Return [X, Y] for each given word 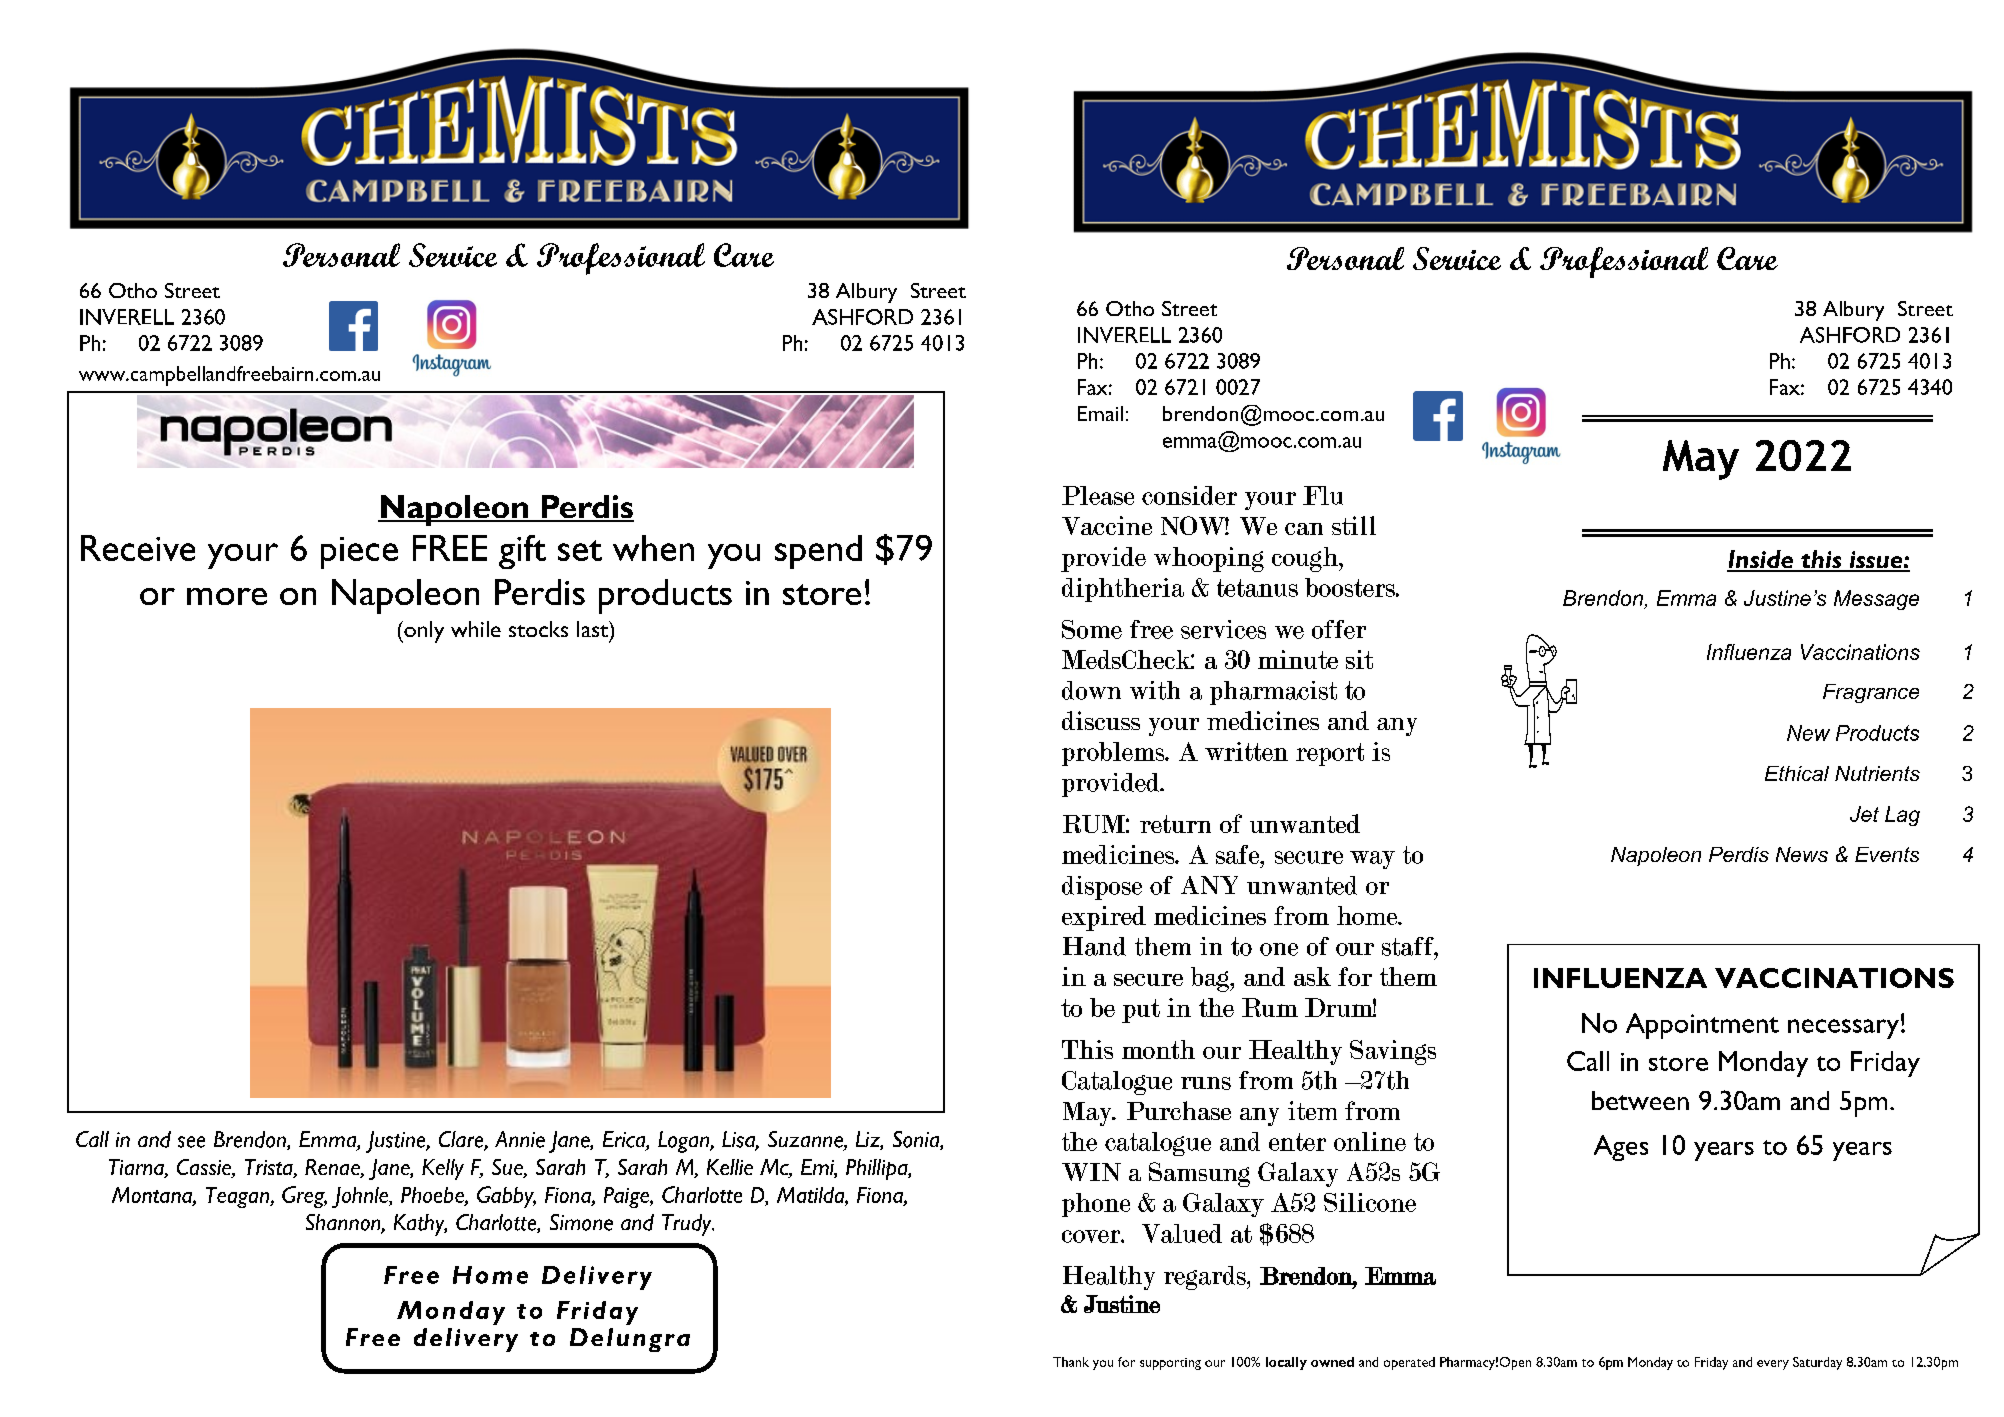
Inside [1761, 560]
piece [359, 553]
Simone [581, 1222]
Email [1100, 413]
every [1773, 1365]
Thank [1071, 1362]
